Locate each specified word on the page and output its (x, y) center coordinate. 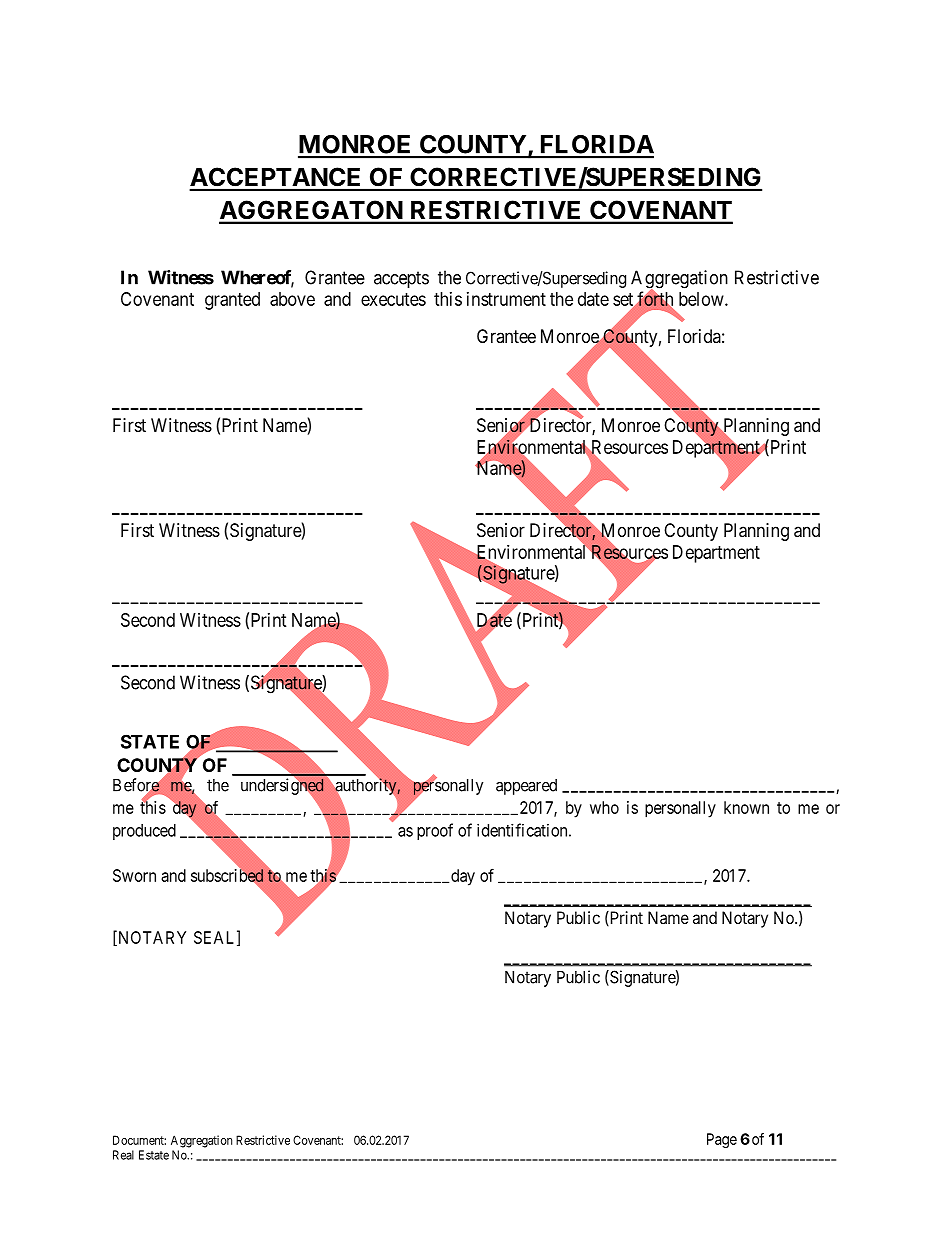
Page (722, 1140)
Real (123, 1155)
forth (655, 298)
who (604, 807)
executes (393, 299)
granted (232, 301)
